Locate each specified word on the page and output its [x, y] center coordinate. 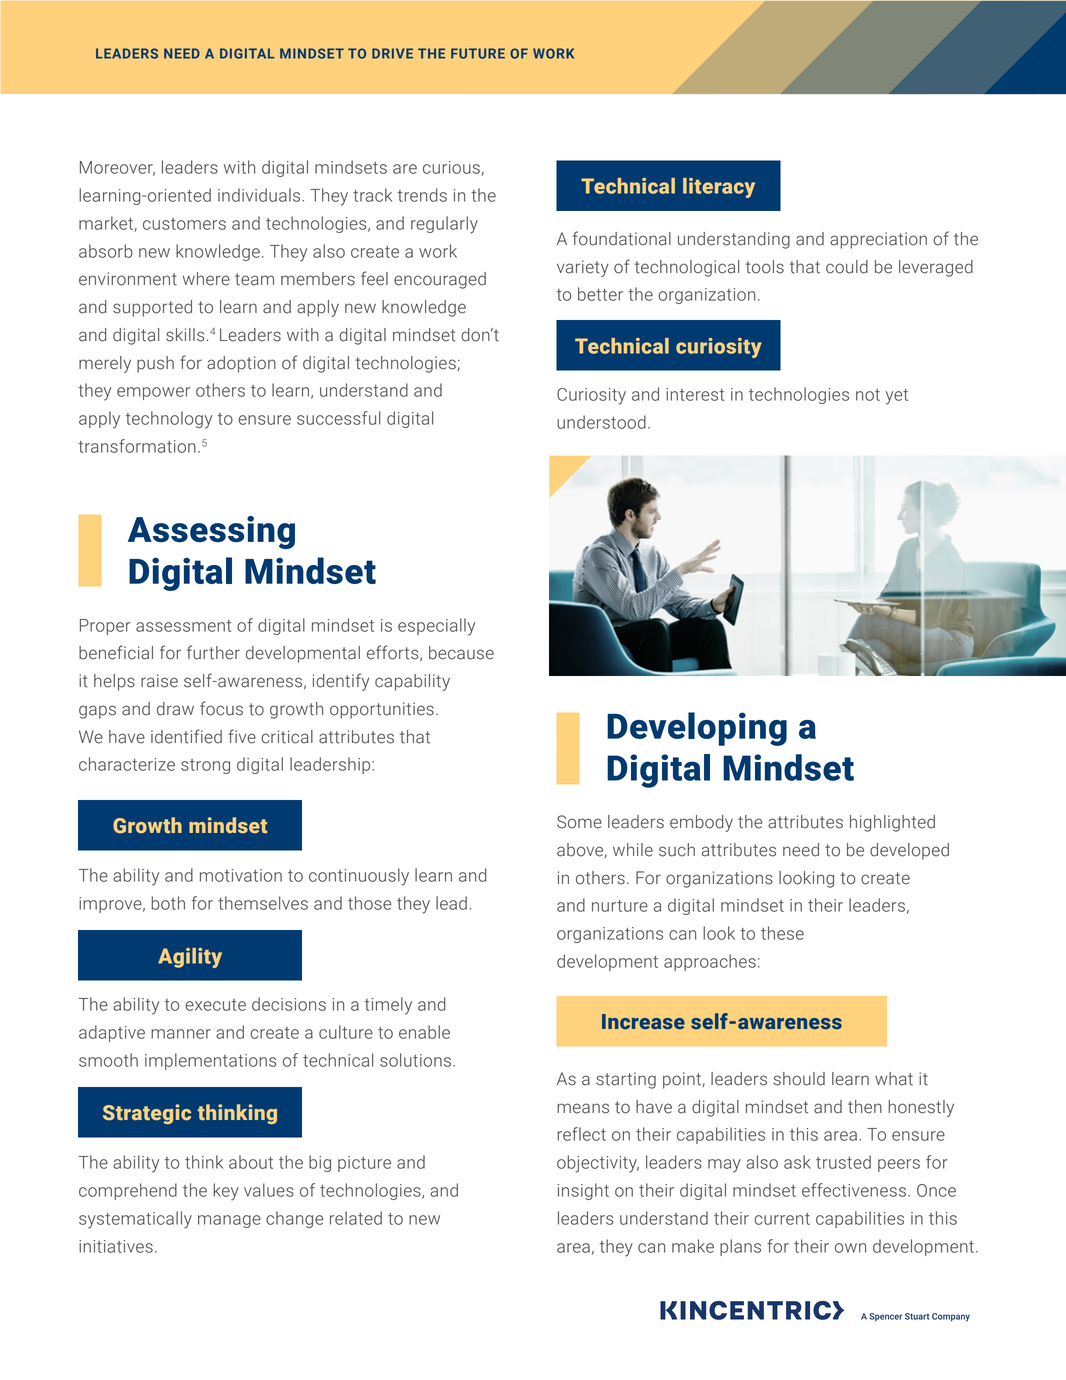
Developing [697, 729]
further [213, 652]
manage [229, 1221]
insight [583, 1191]
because [461, 653]
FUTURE [478, 53]
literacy [719, 188]
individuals [260, 195]
